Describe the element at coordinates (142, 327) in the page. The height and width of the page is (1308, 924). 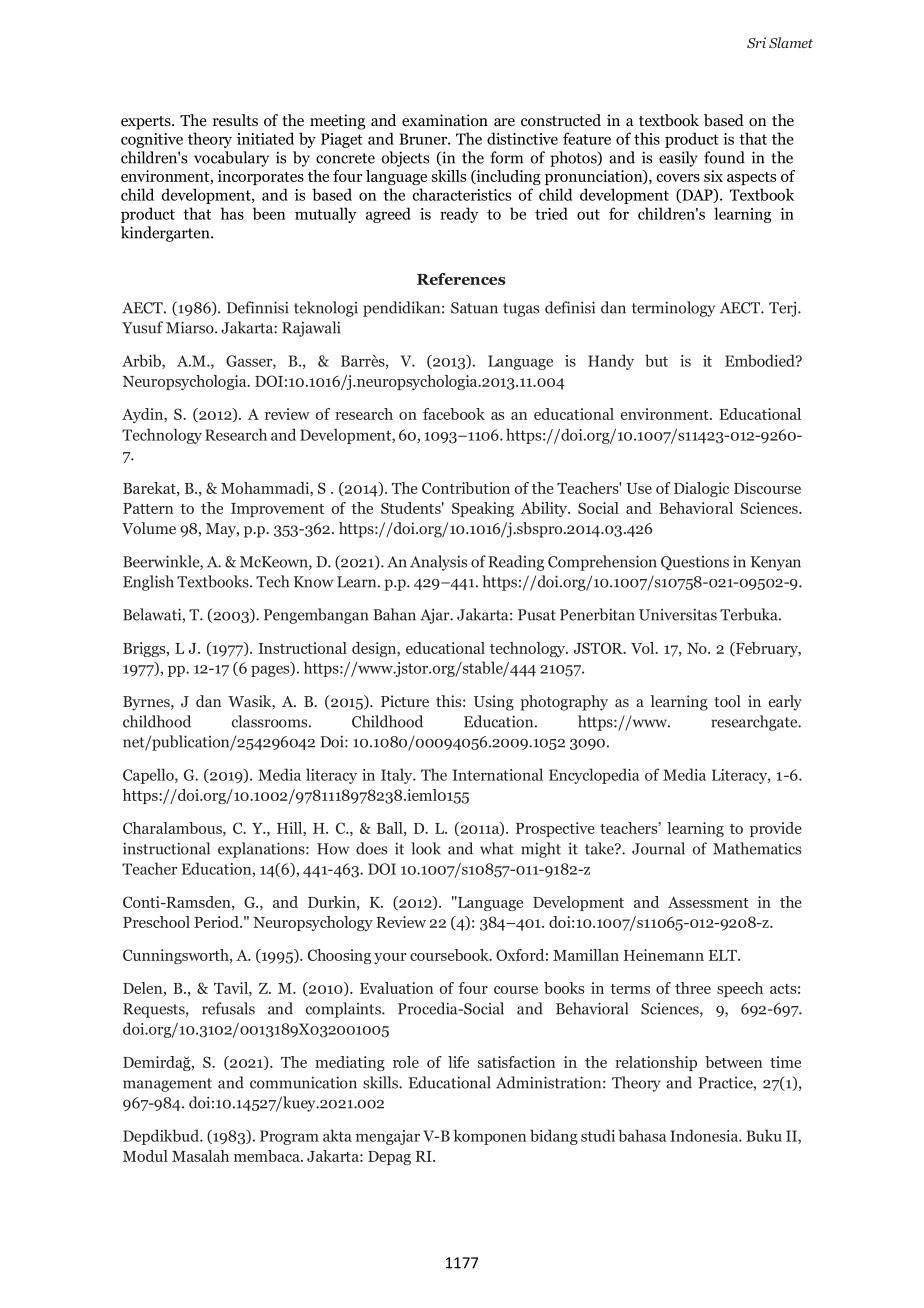
I see `Yusuf` at that location.
